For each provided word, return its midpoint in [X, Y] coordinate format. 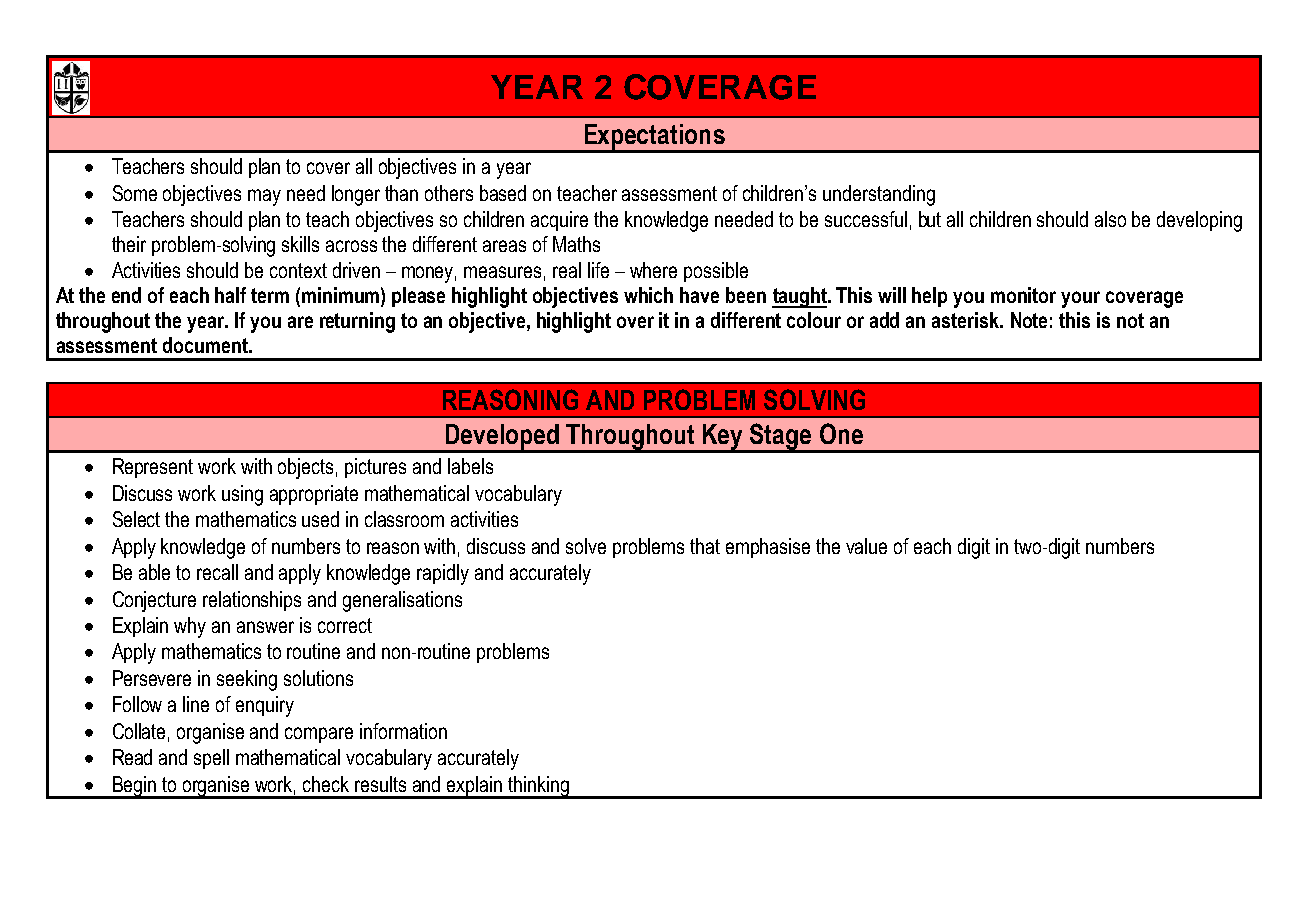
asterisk [967, 320]
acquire [559, 221]
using [242, 495]
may [264, 197]
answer [265, 627]
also [1110, 219]
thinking [538, 787]
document [206, 345]
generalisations [402, 601]
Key [723, 438]
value [866, 546]
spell [211, 759]
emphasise [768, 548]
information [403, 731]
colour [814, 320]
